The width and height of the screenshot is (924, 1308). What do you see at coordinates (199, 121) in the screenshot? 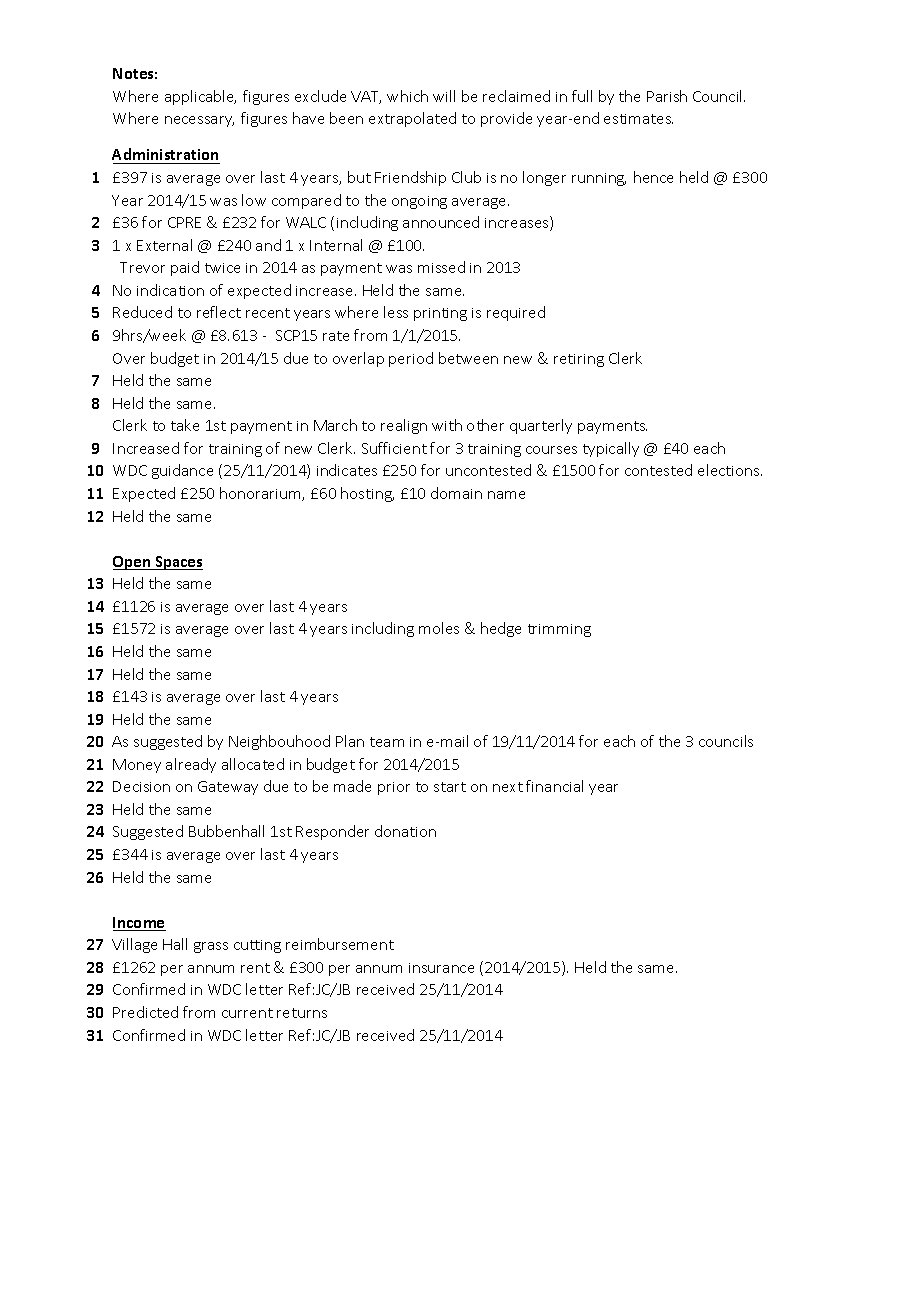
I see `necessary` at bounding box center [199, 121].
